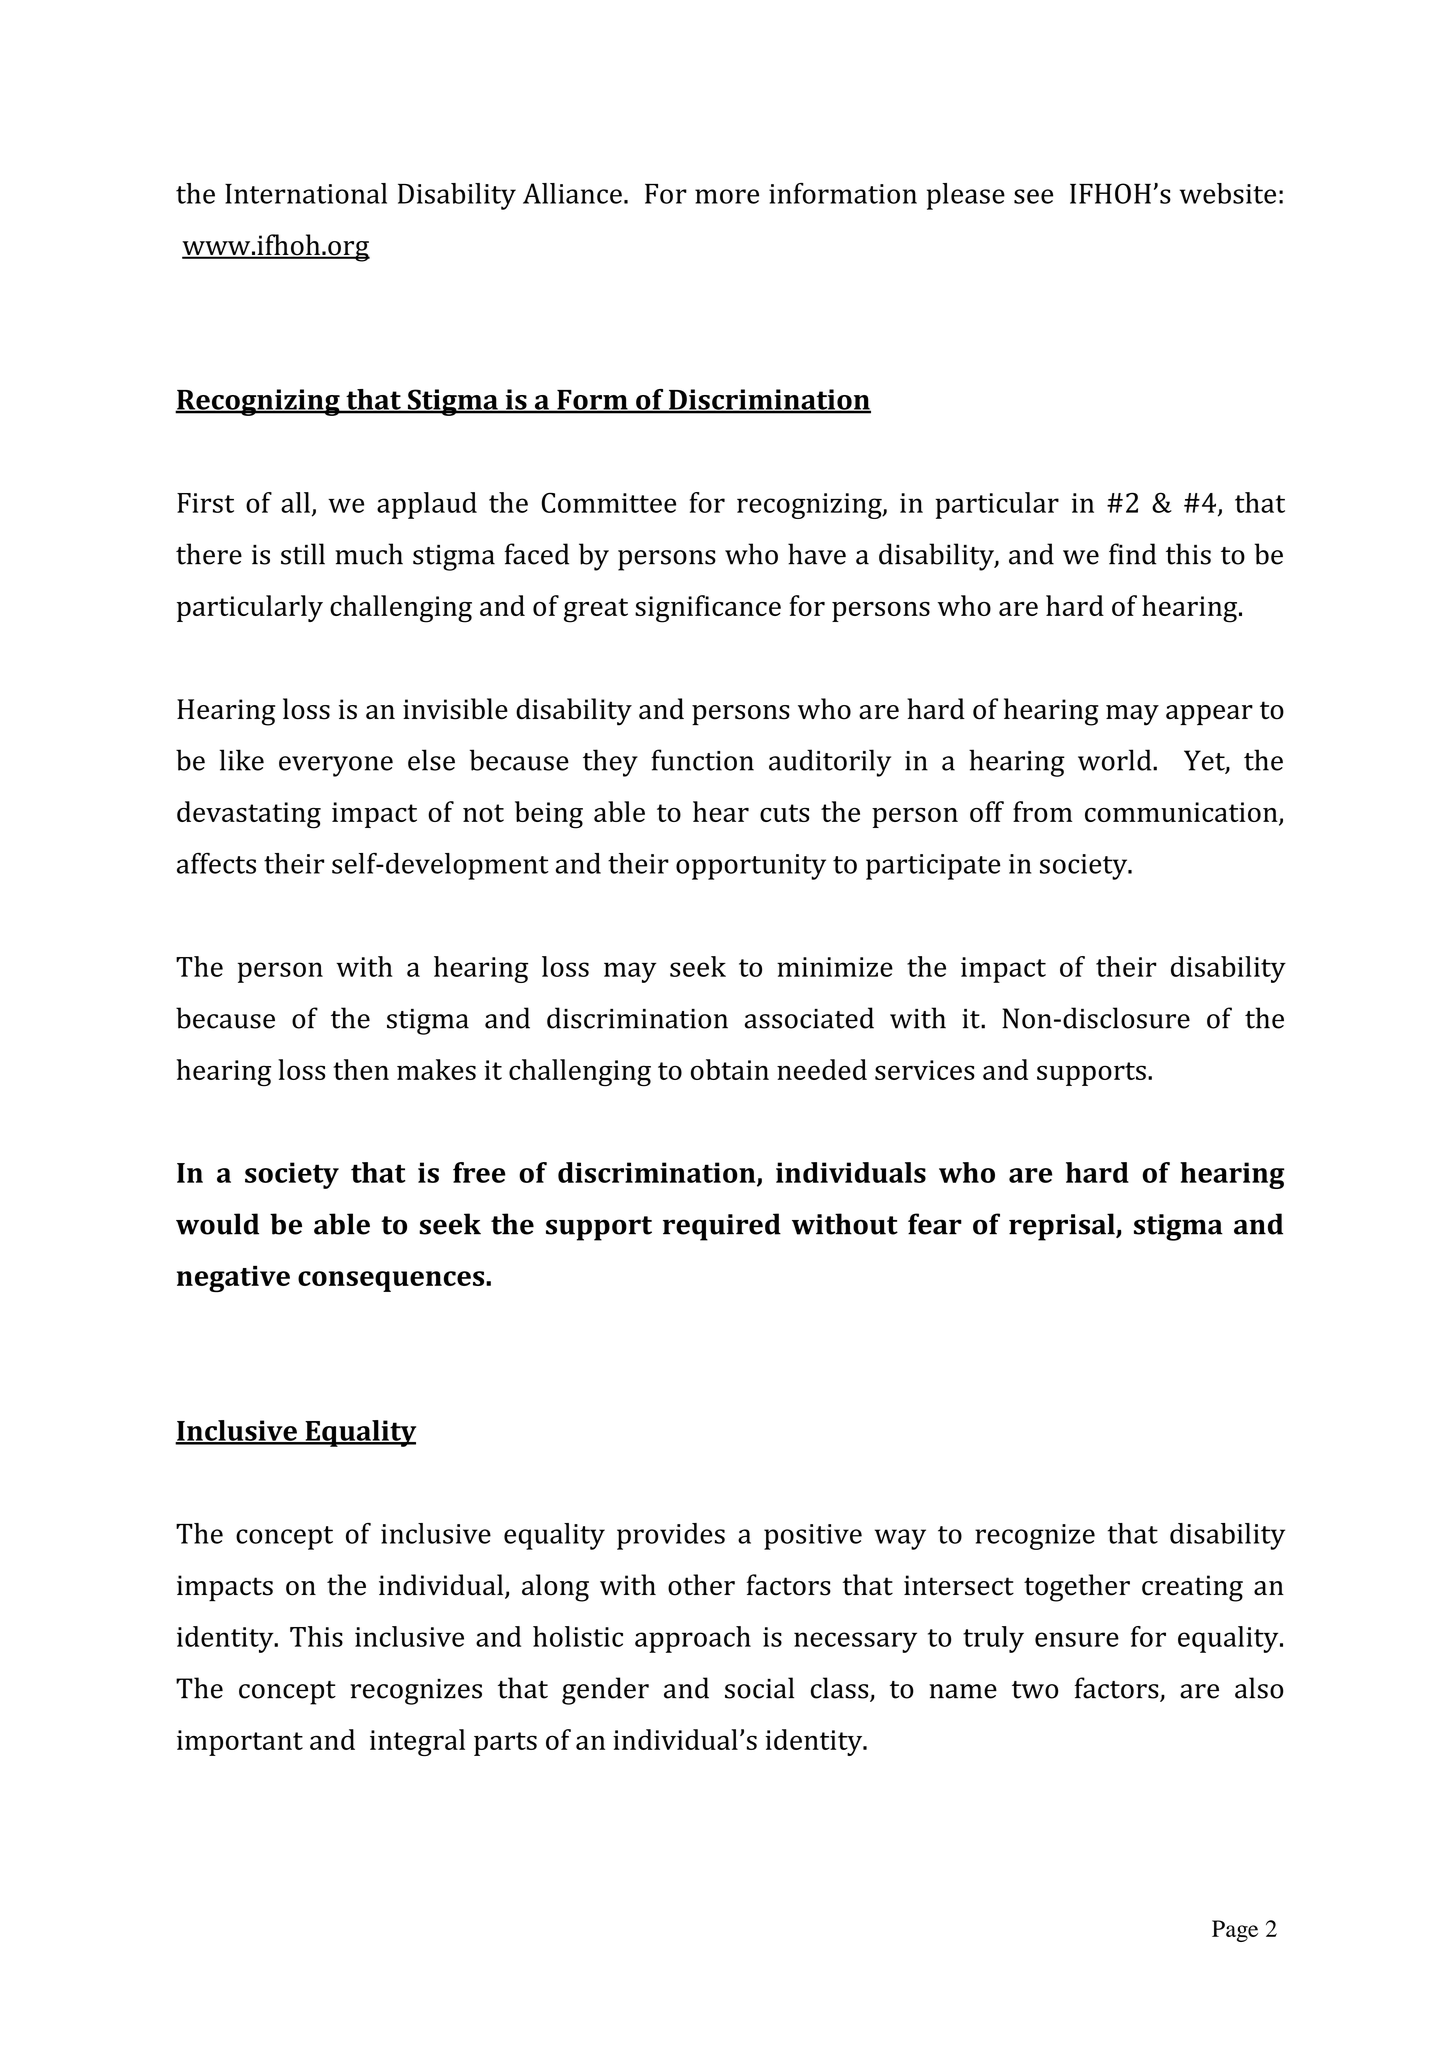 The height and width of the page is (2056, 1453). What do you see at coordinates (306, 193) in the page?
I see `International` at bounding box center [306, 193].
